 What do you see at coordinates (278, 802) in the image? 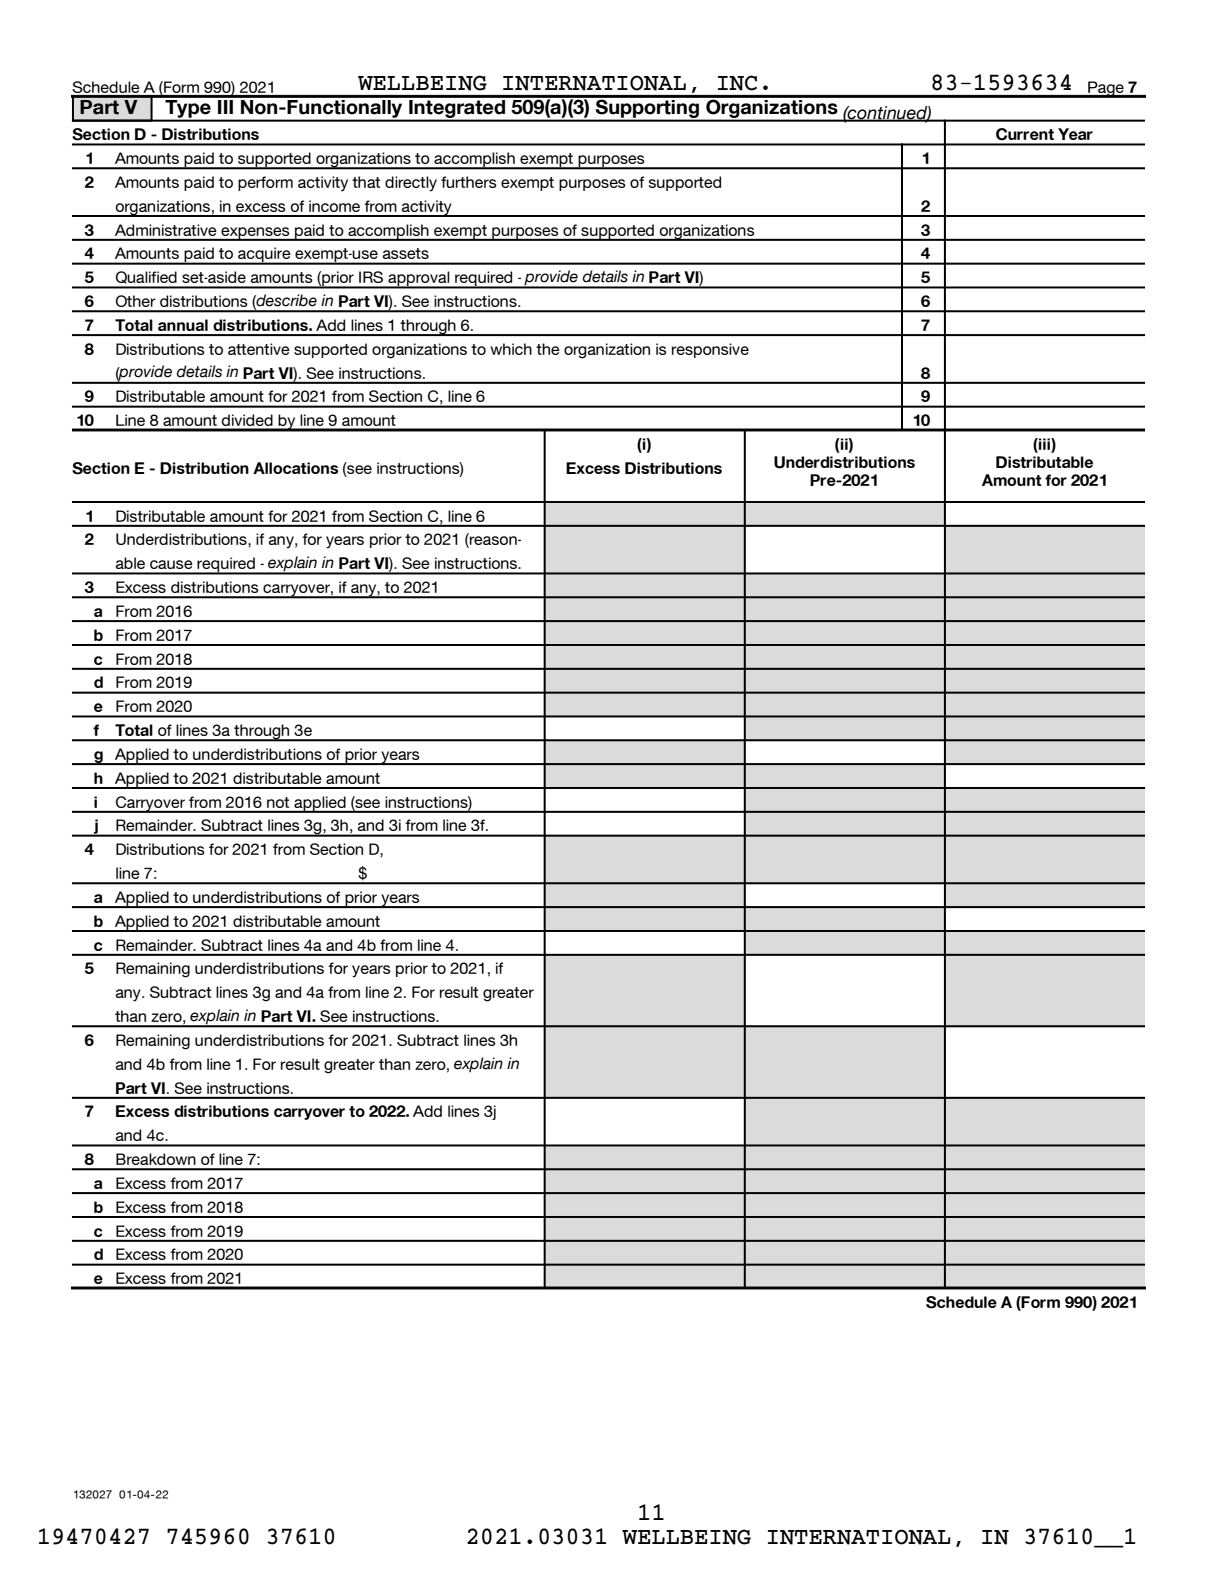
I see `not` at bounding box center [278, 802].
